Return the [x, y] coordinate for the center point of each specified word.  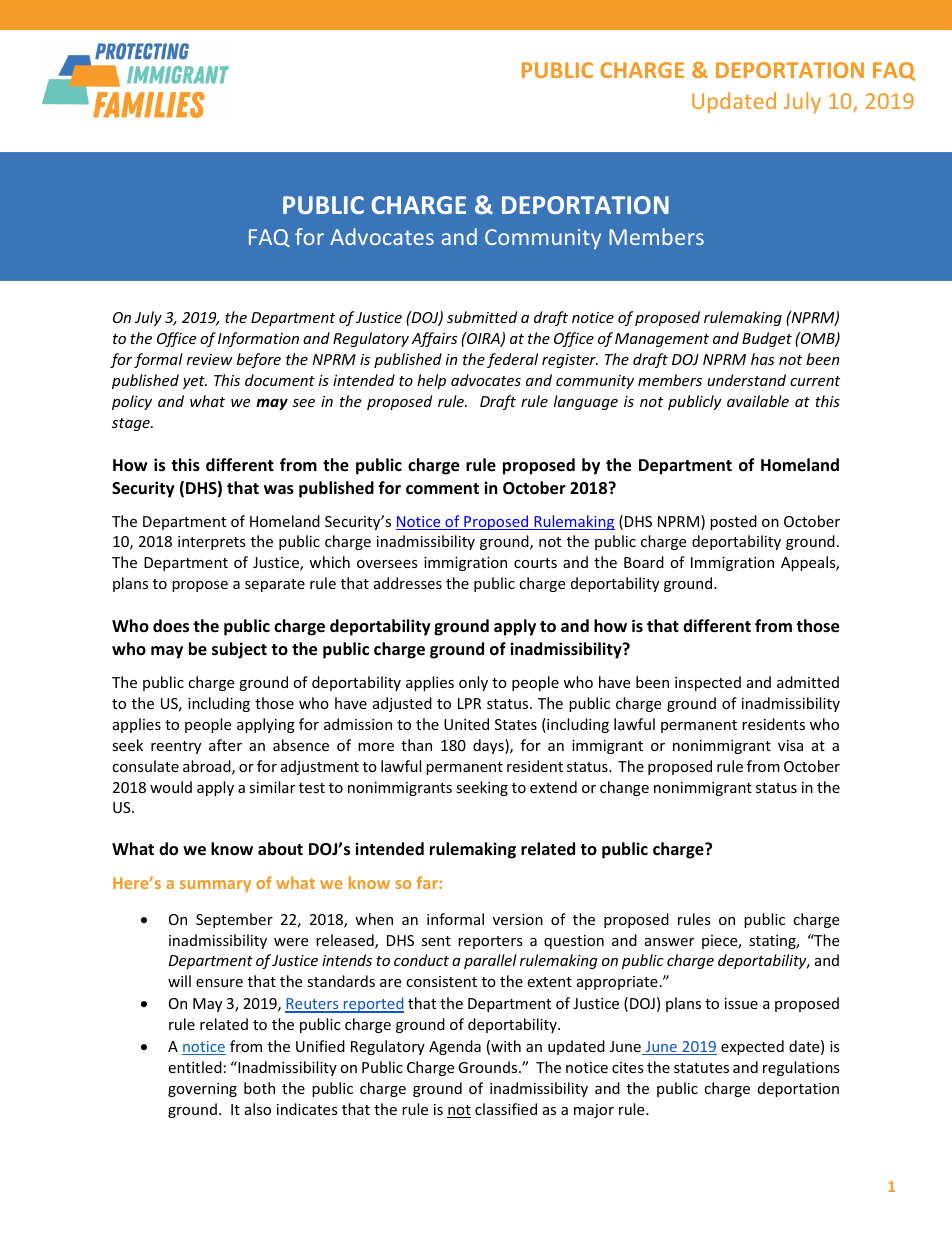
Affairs [434, 339]
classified [506, 1109]
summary [215, 886]
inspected [708, 683]
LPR [469, 703]
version [518, 919]
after [225, 745]
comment [442, 489]
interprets [212, 543]
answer [669, 942]
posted [733, 522]
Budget [767, 339]
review [210, 359]
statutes [701, 1068]
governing [202, 1090]
